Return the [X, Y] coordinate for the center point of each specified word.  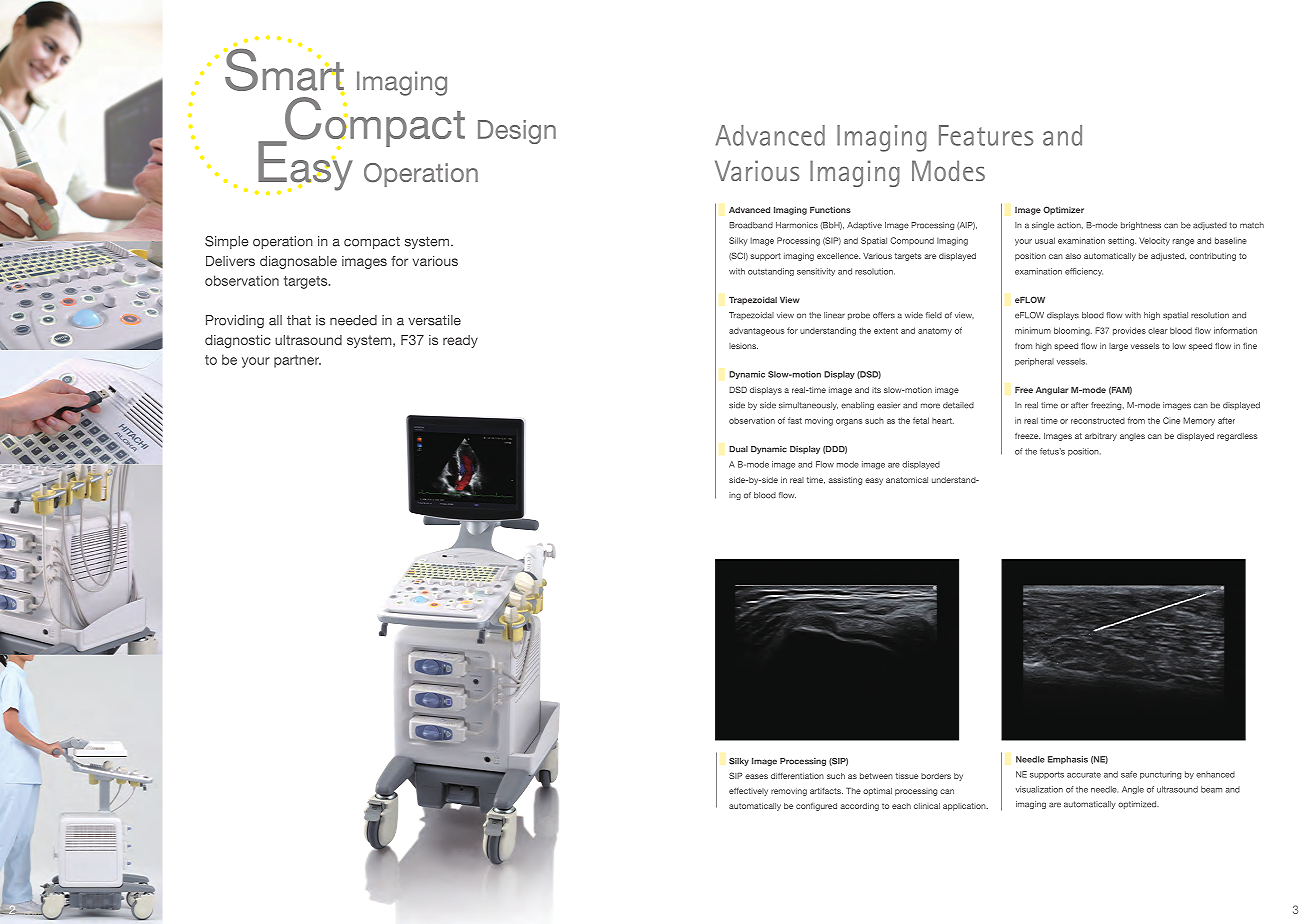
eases [756, 776]
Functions [830, 210]
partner [297, 361]
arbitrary [1101, 437]
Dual [738, 449]
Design [517, 132]
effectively [748, 792]
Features [986, 135]
